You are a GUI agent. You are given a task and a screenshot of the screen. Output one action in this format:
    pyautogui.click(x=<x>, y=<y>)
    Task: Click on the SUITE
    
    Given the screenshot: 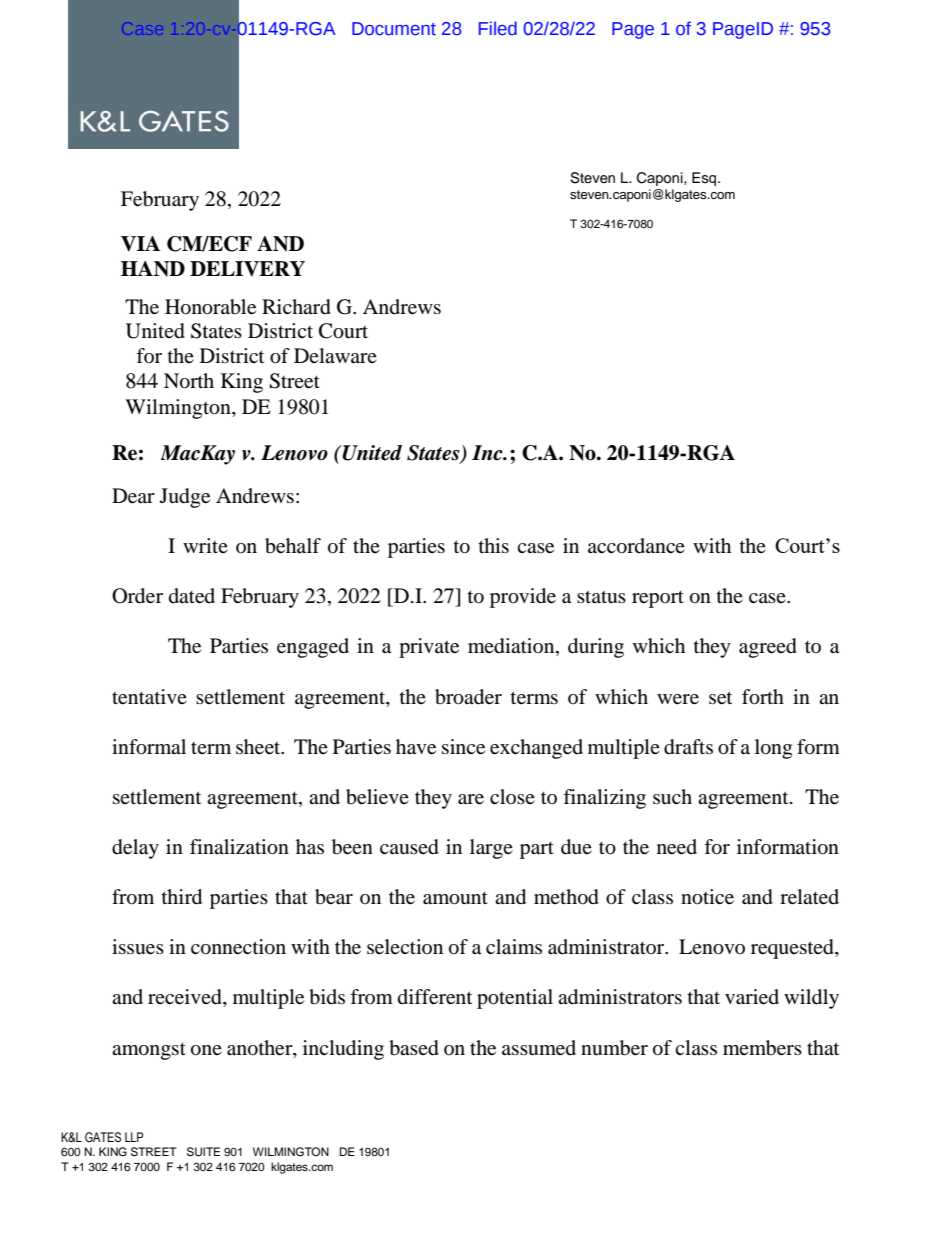 What is the action you would take?
    pyautogui.click(x=203, y=1152)
